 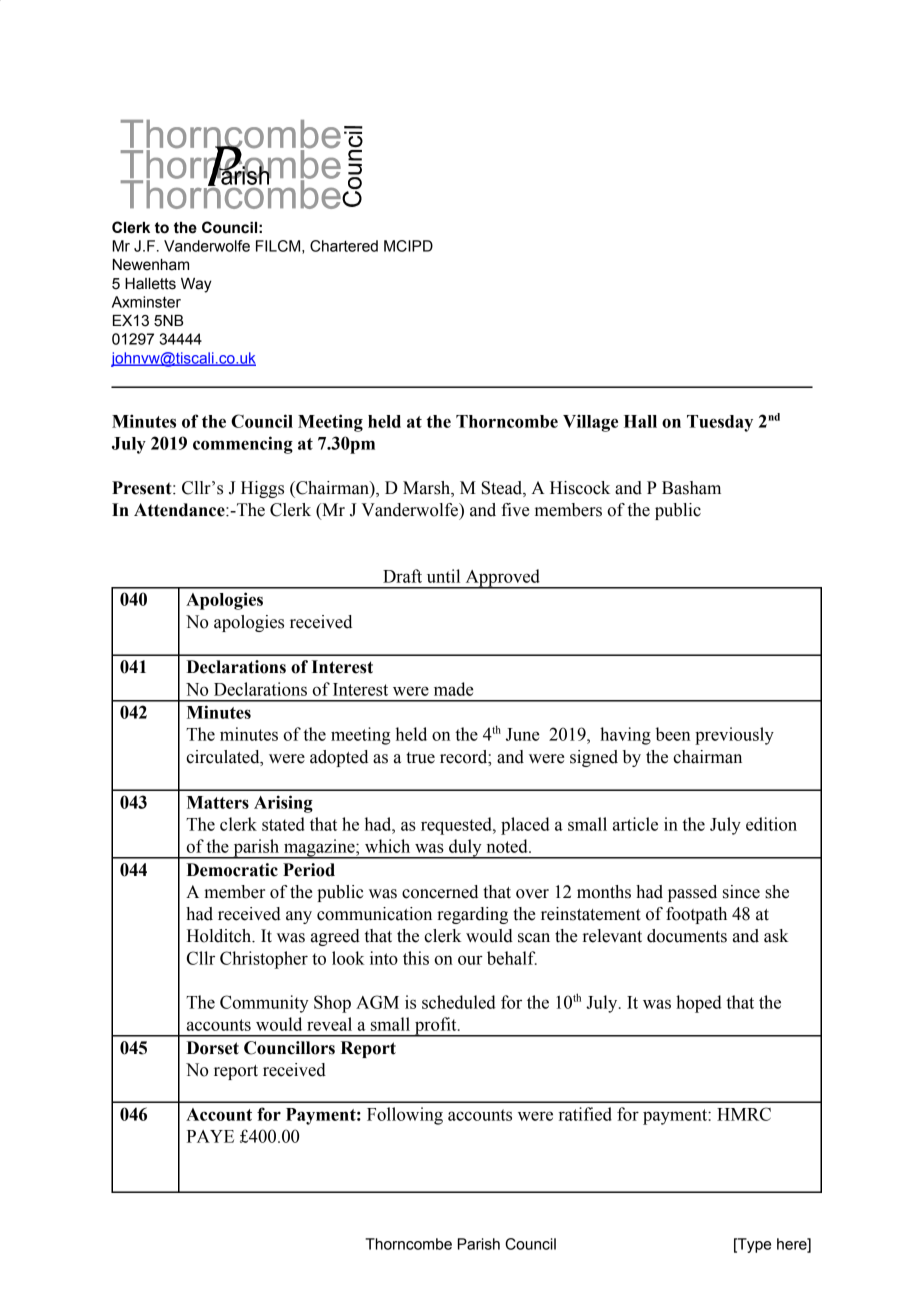 What do you see at coordinates (744, 1114) in the page?
I see `HMRC` at bounding box center [744, 1114].
